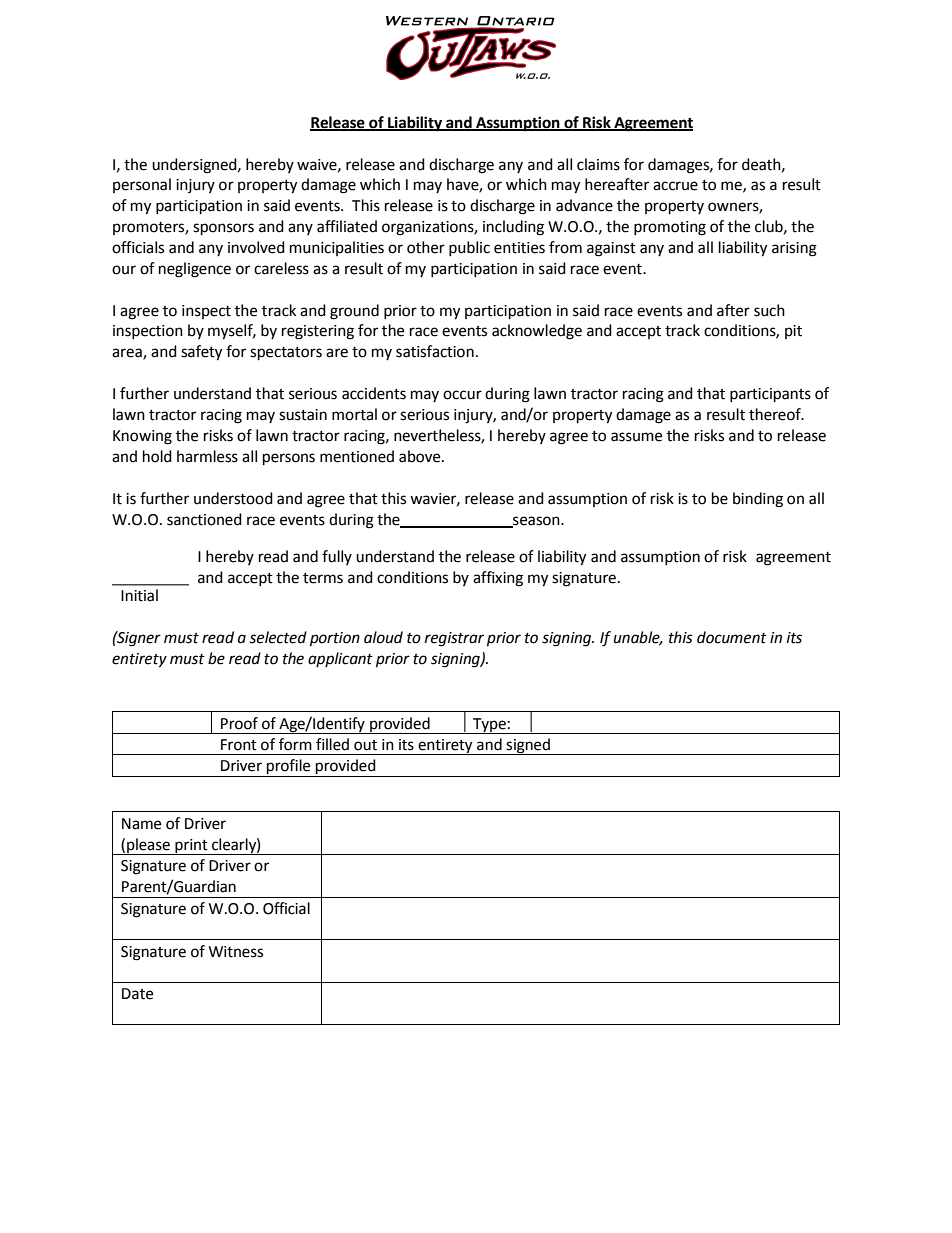 This screenshot has width=952, height=1233. Describe the element at coordinates (675, 186) in the screenshot. I see `accrue` at that location.
